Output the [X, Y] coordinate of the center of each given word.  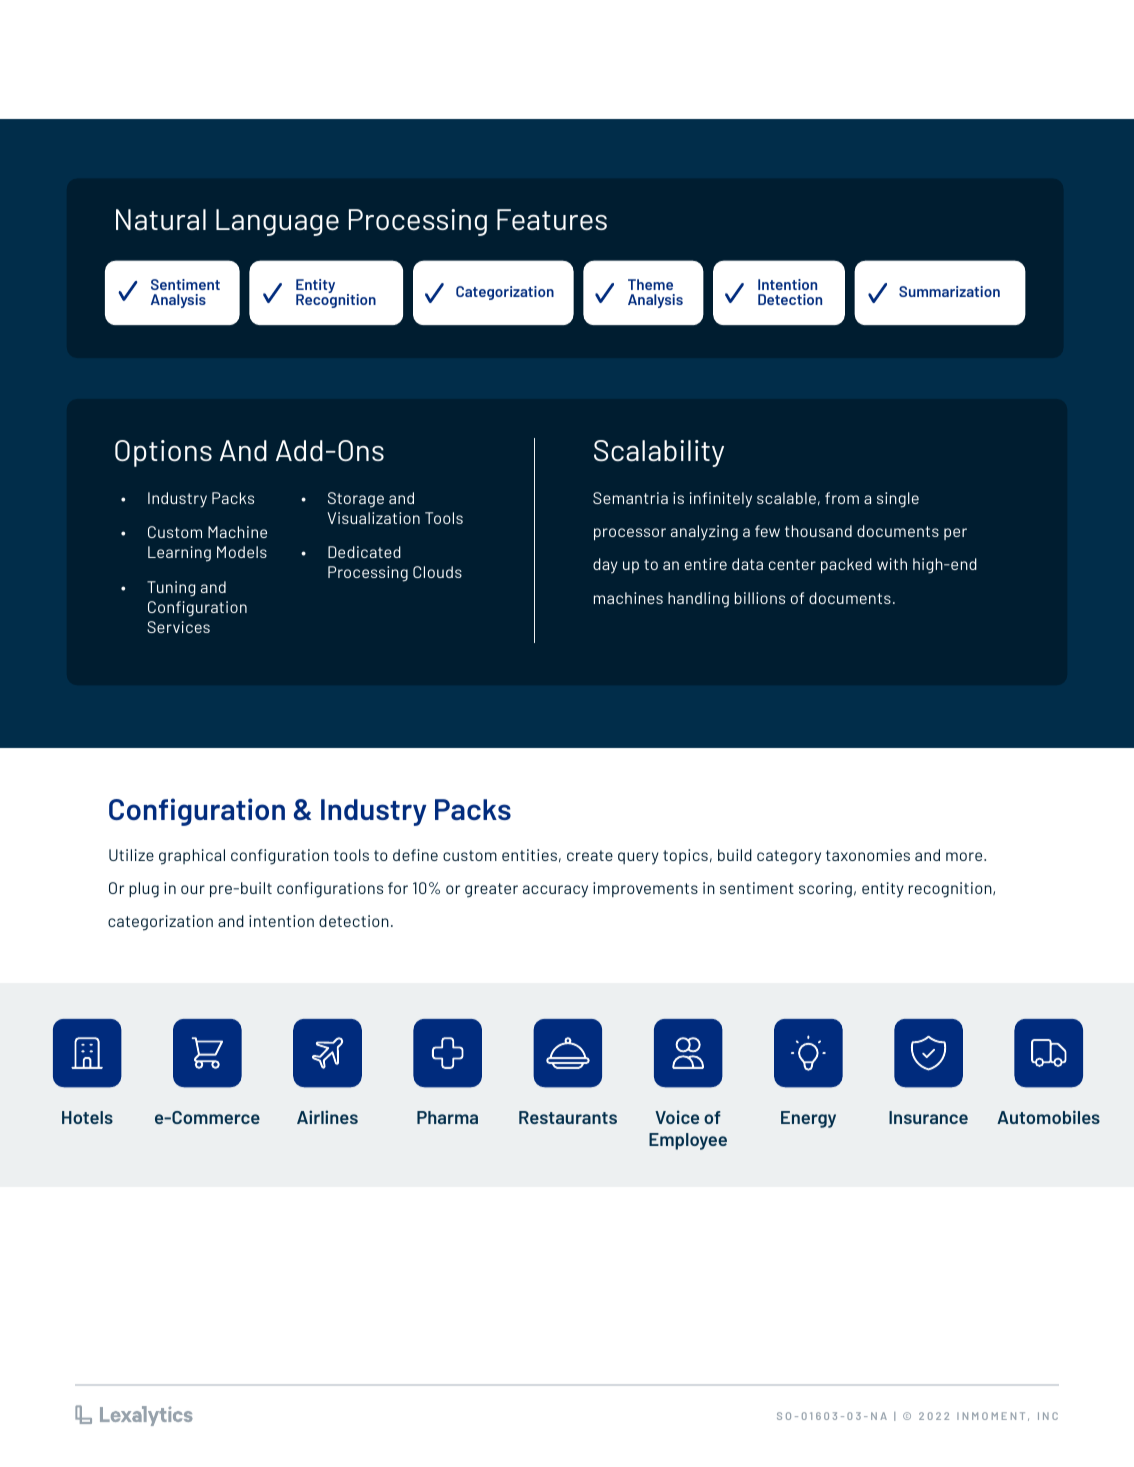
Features [552, 220]
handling [698, 600]
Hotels [87, 1117]
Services [178, 627]
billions [760, 598]
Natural [161, 219]
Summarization [949, 291]
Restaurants [568, 1117]
